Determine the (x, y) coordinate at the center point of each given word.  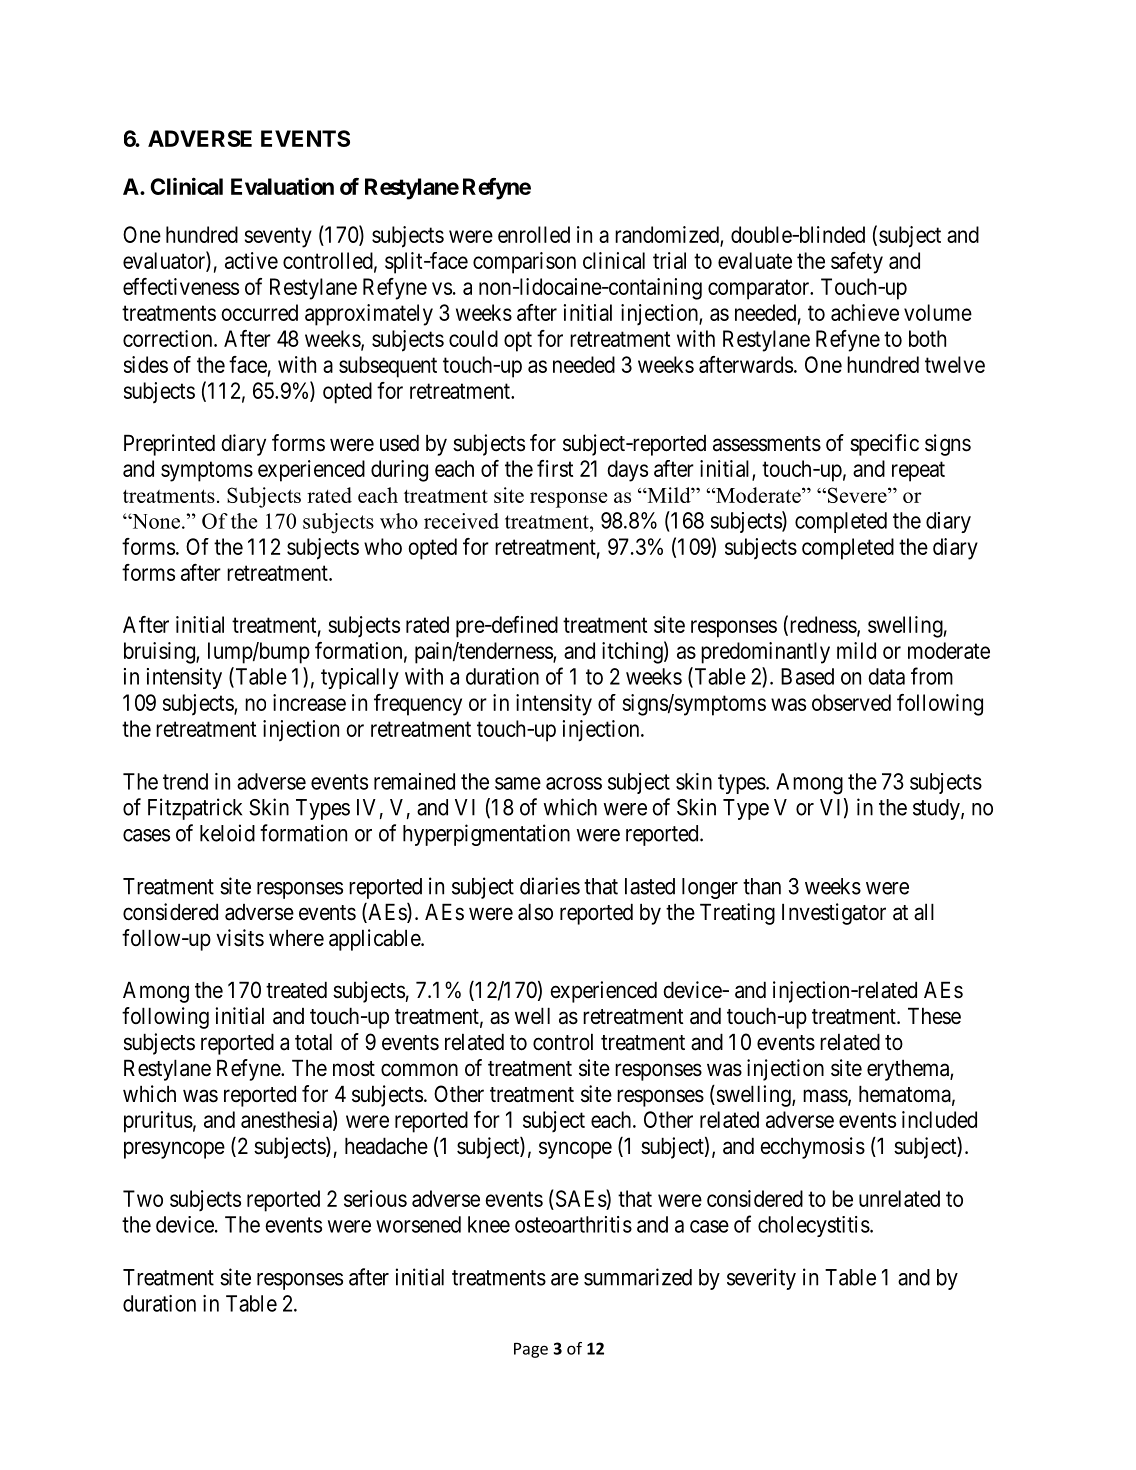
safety (857, 263)
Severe (857, 495)
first (555, 468)
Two (143, 1198)
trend (185, 781)
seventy (278, 237)
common (419, 1070)
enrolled (534, 234)
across (574, 783)
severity (761, 1279)
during (399, 471)
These (934, 1016)
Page (531, 1350)
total (313, 1042)
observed (851, 702)
